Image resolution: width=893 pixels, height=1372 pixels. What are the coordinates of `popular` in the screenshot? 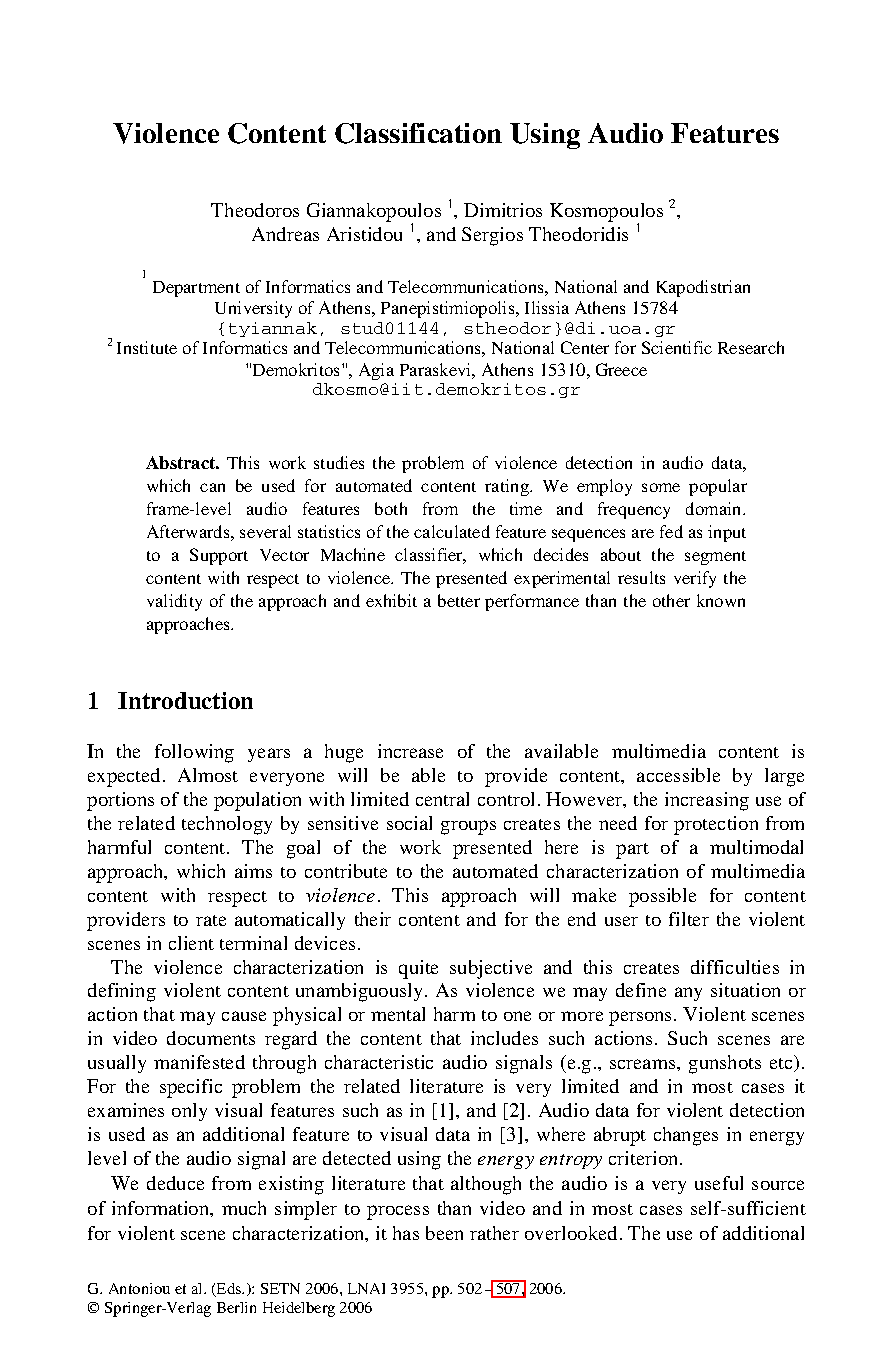 It's located at (718, 487).
